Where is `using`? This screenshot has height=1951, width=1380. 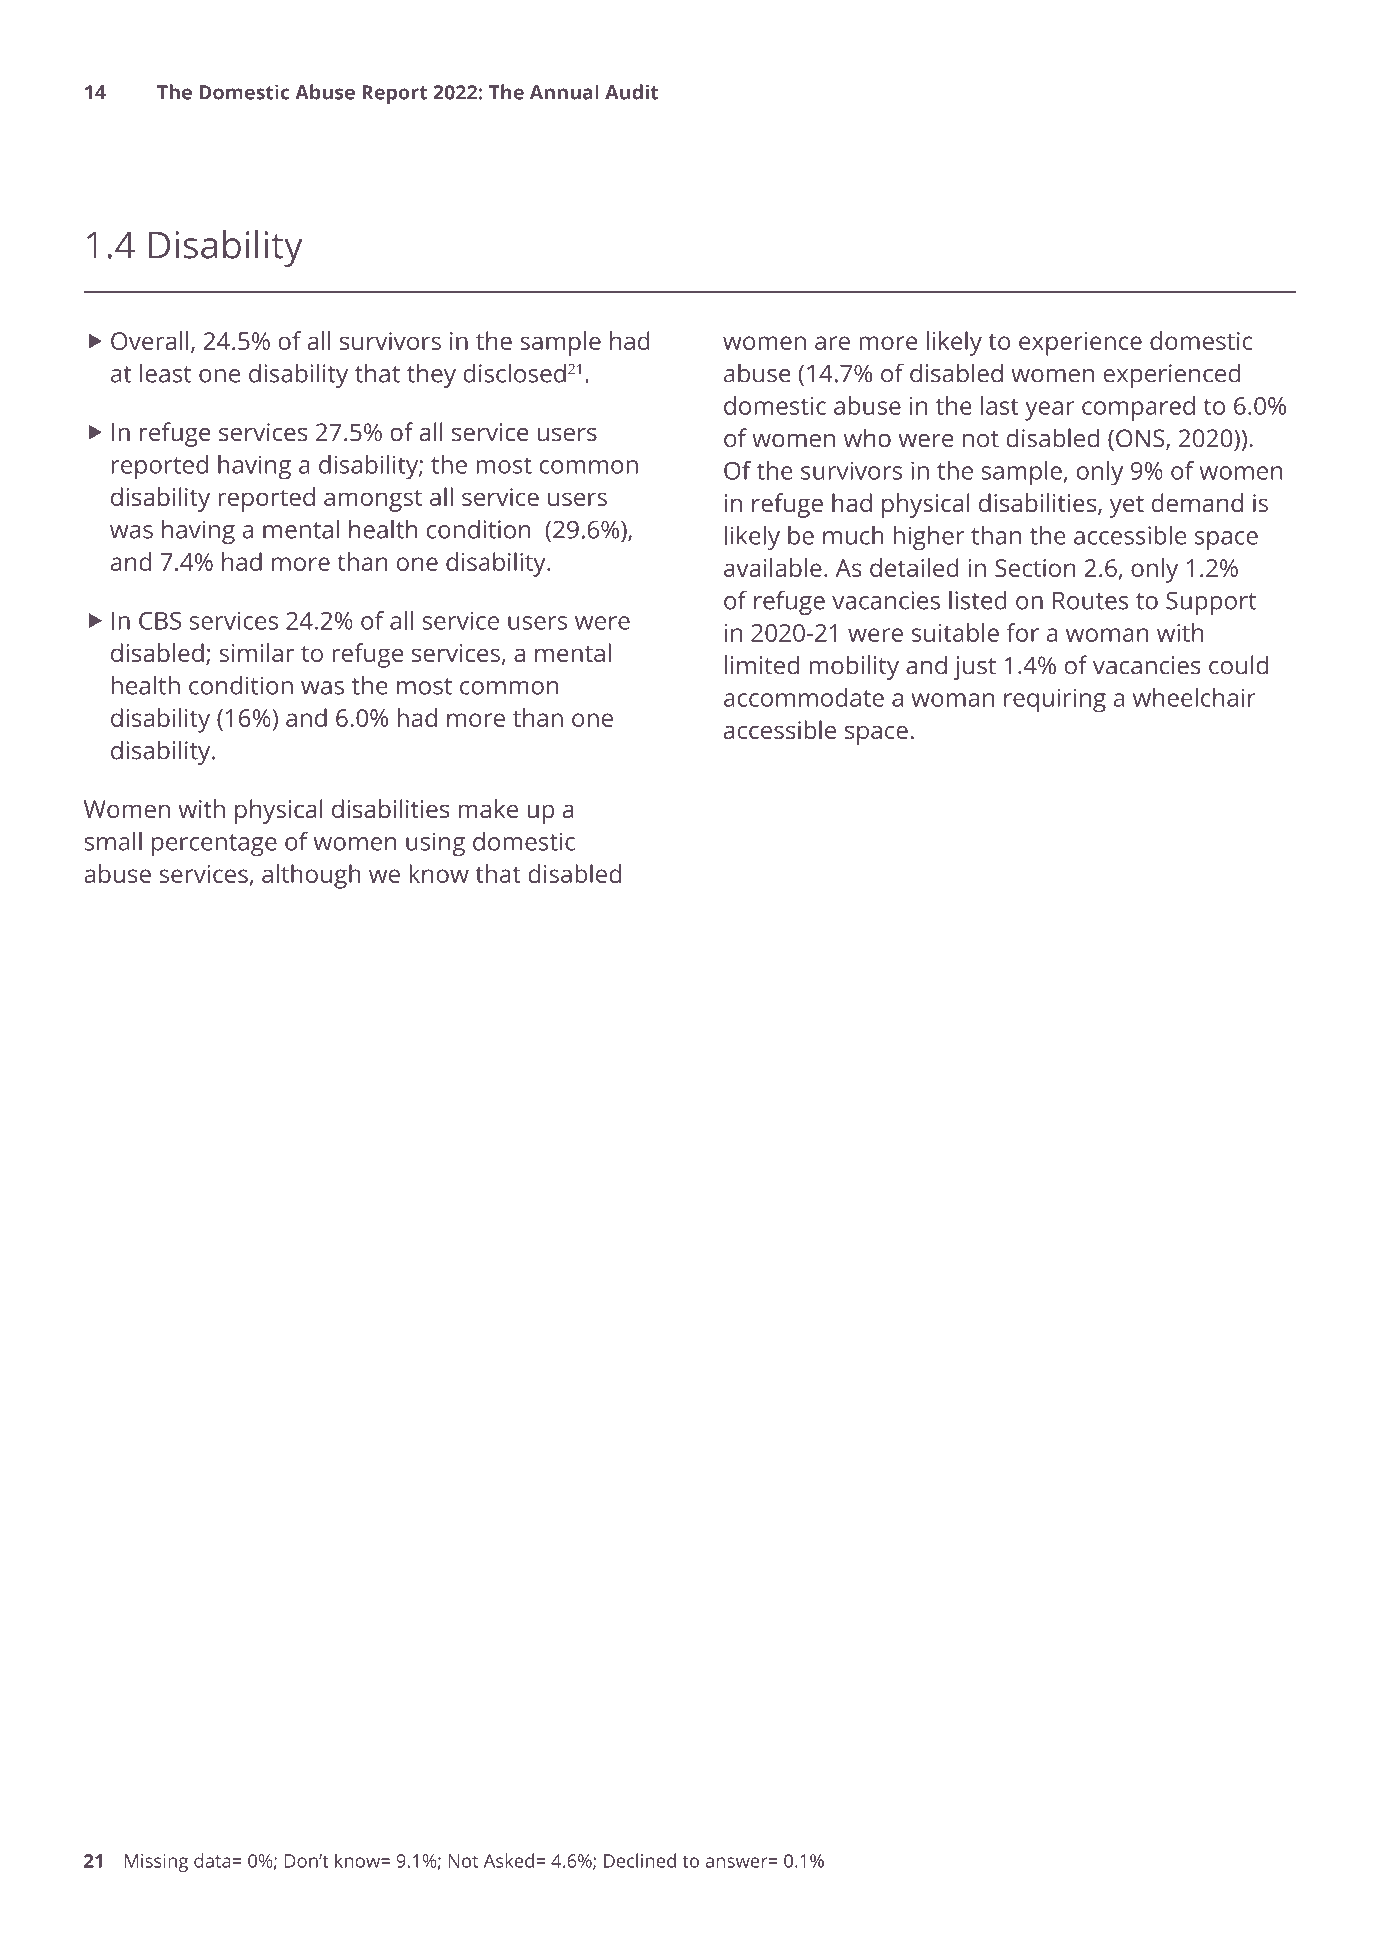 using is located at coordinates (435, 844).
